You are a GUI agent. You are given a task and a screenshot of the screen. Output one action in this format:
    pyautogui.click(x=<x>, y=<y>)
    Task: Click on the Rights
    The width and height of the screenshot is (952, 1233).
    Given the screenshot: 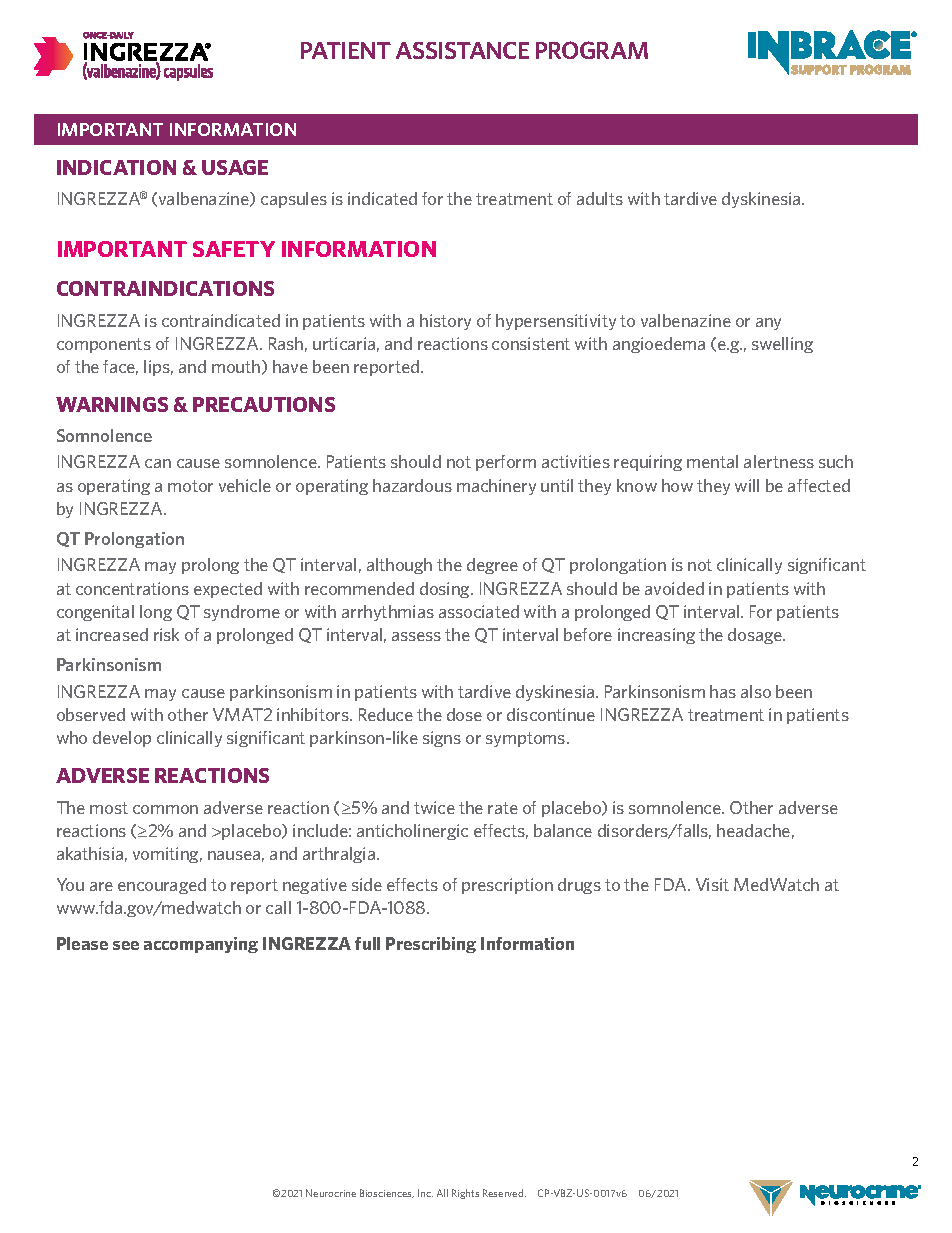 What is the action you would take?
    pyautogui.click(x=465, y=1194)
